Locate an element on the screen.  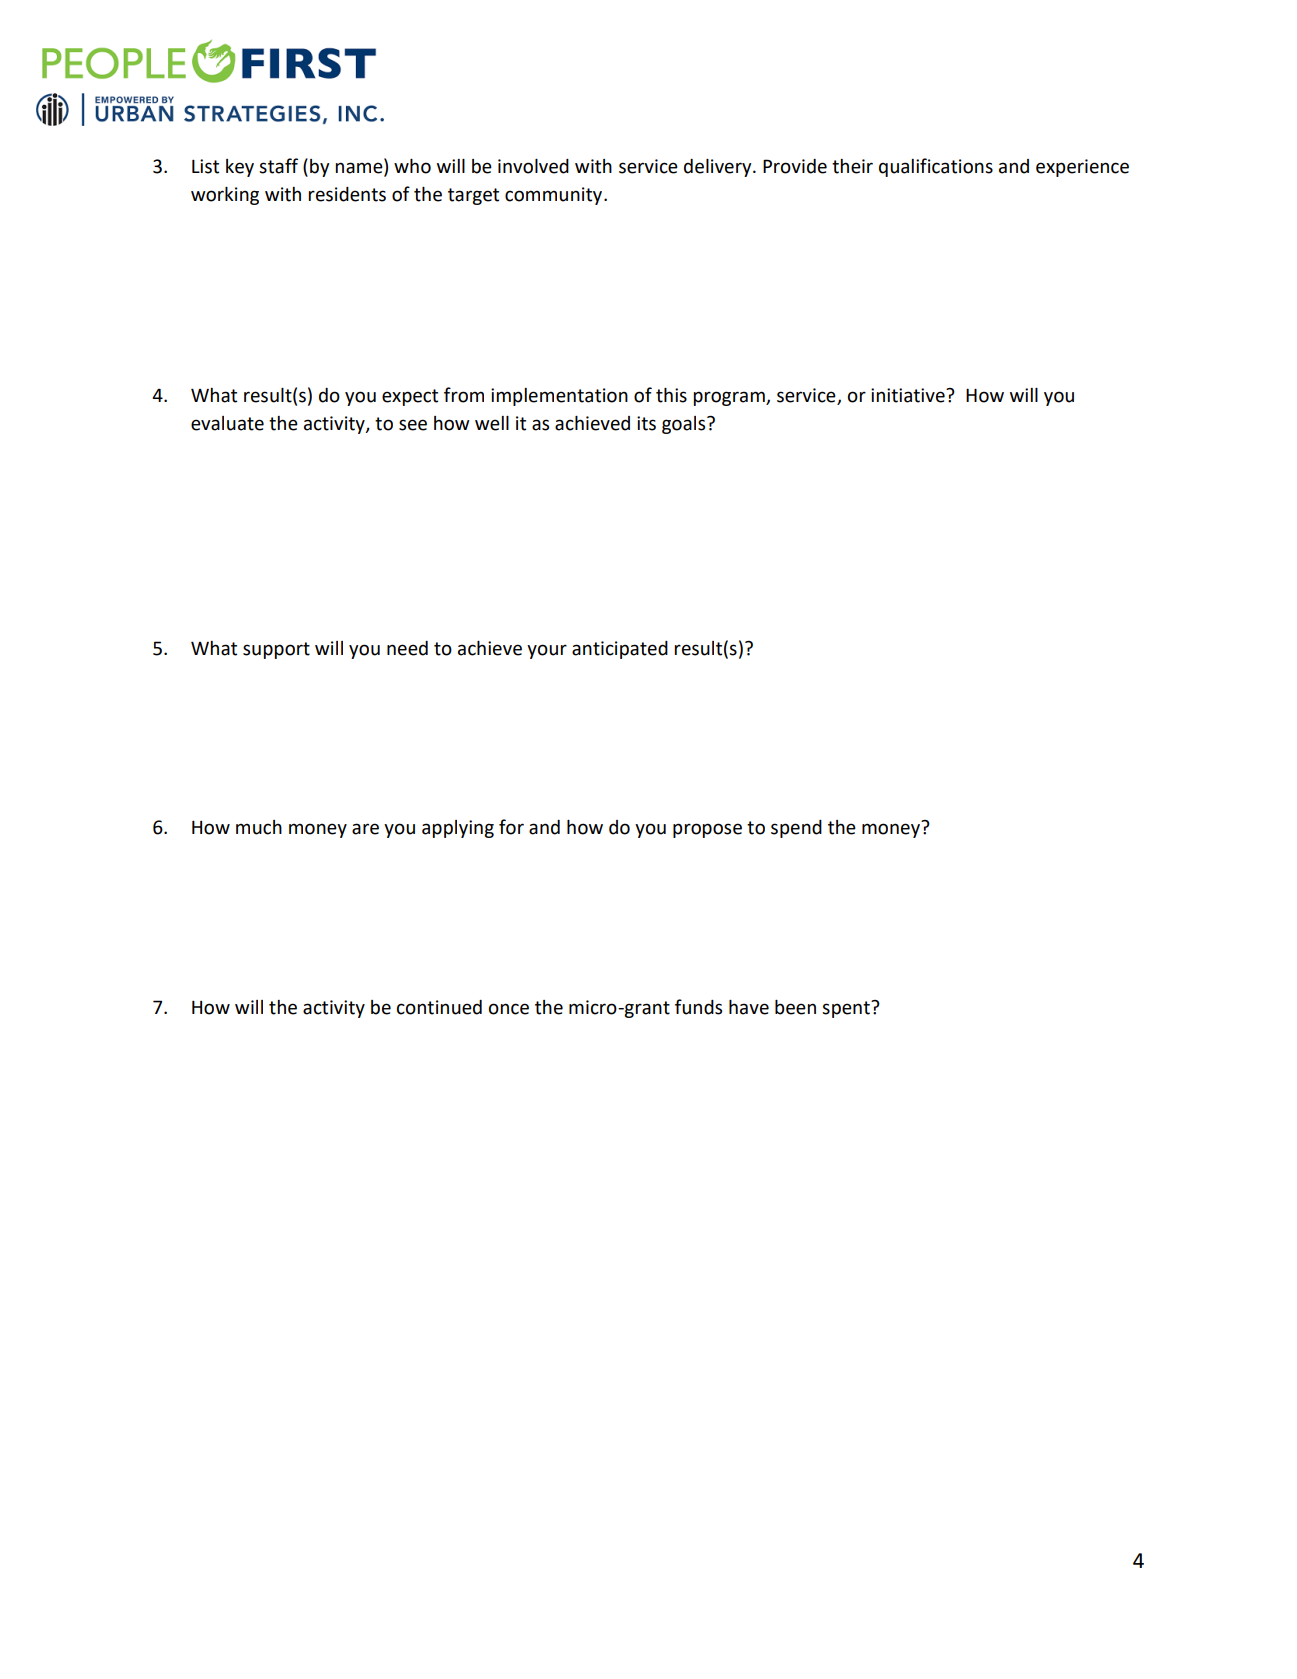
qualifications is located at coordinates (936, 167).
